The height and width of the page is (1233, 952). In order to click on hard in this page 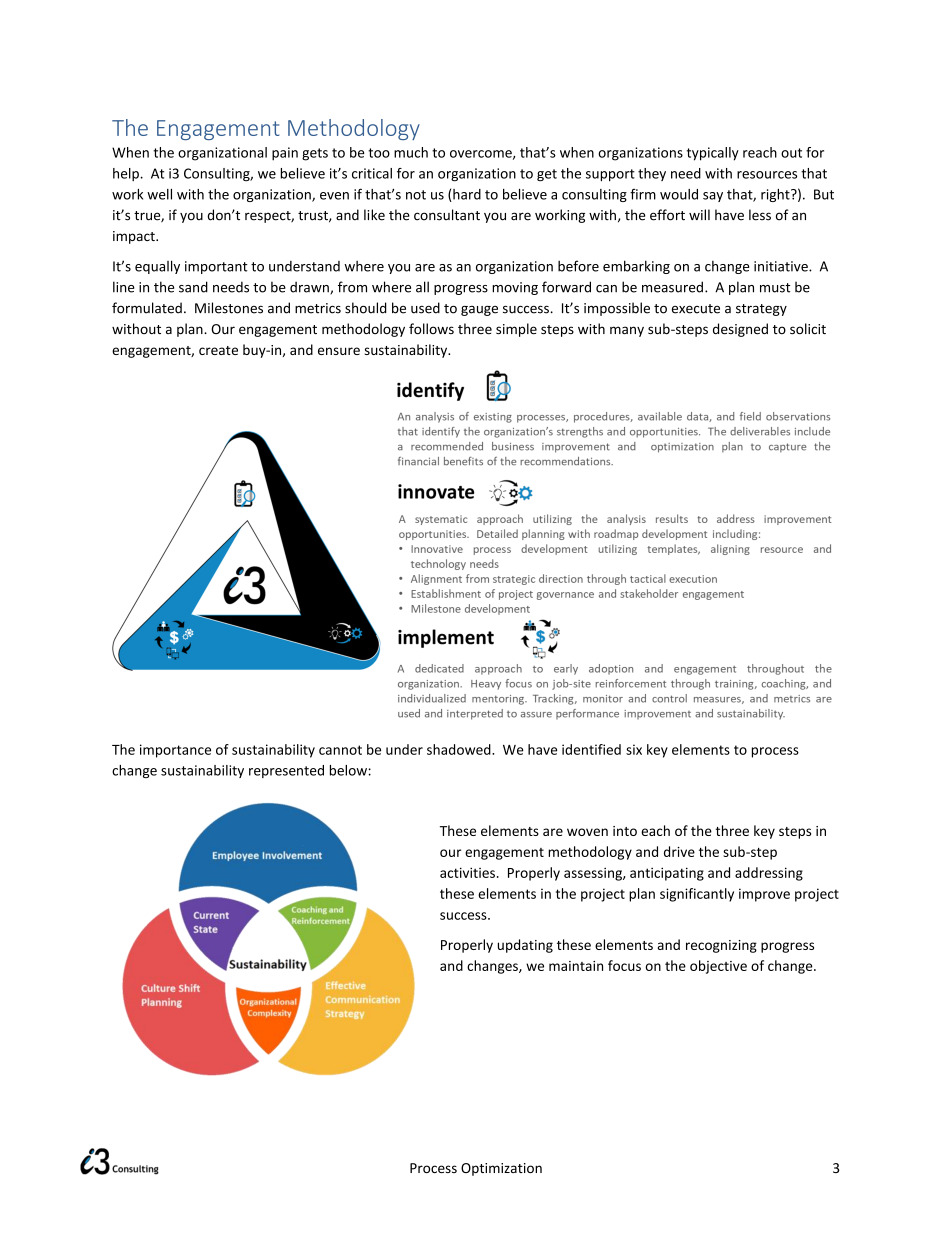, I will do `click(466, 195)`.
